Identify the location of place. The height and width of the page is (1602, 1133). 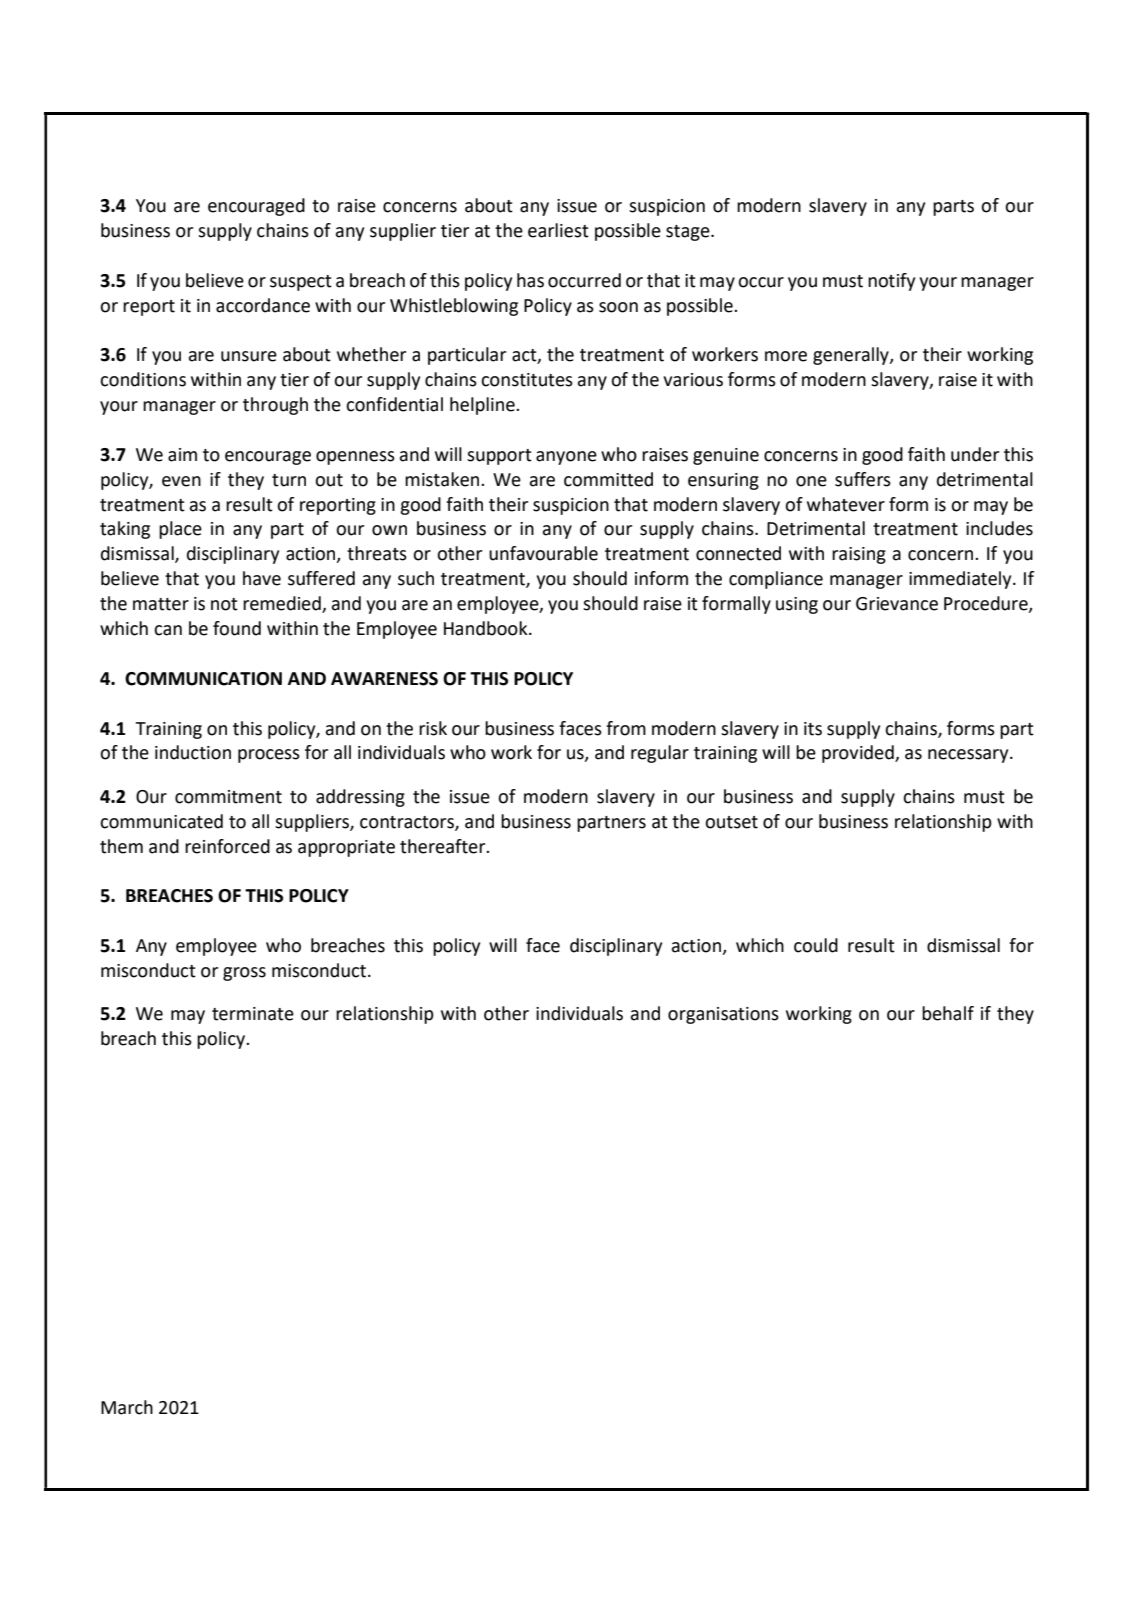
(180, 530).
